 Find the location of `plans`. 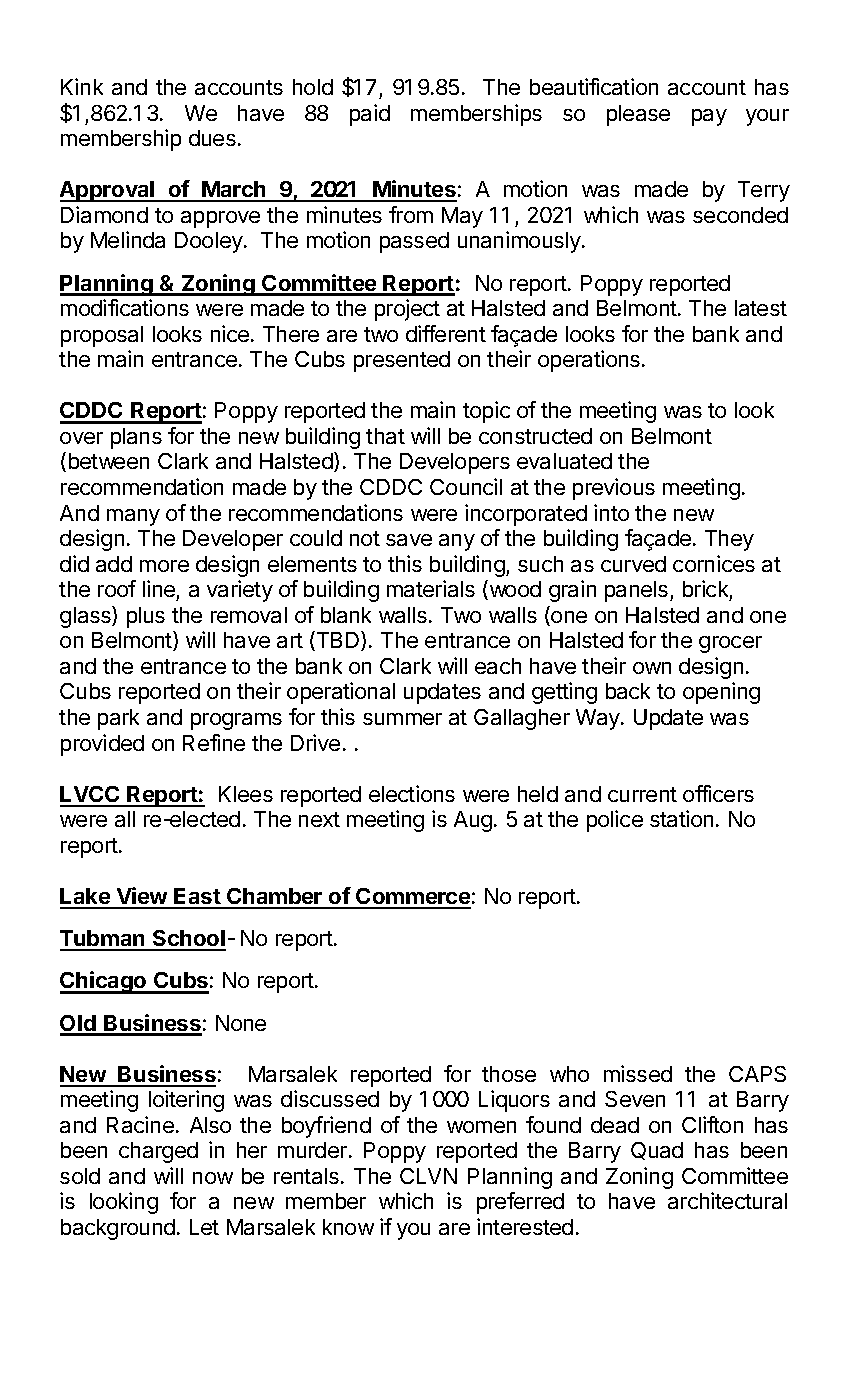

plans is located at coordinates (136, 438).
